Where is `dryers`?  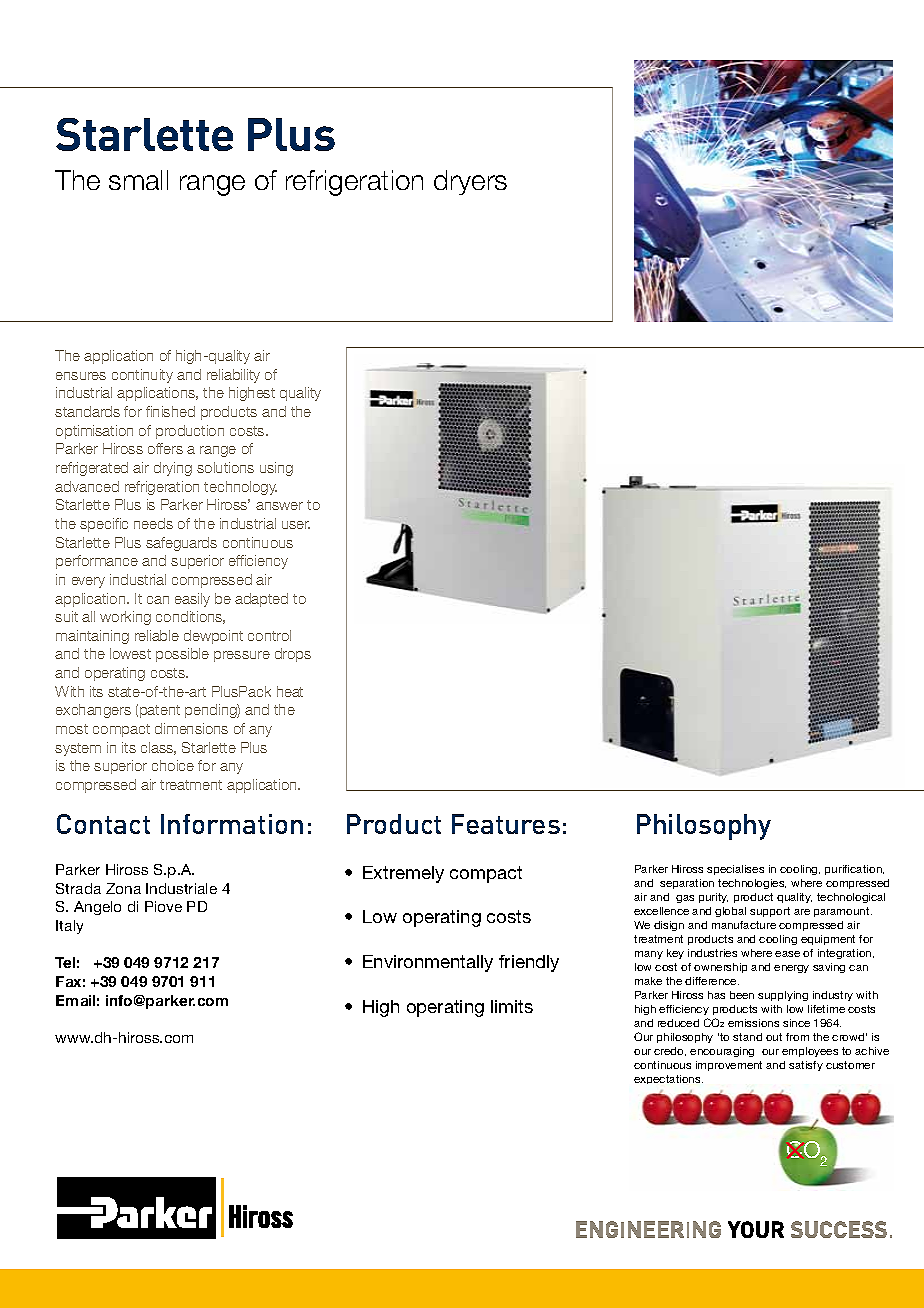 dryers is located at coordinates (470, 182).
